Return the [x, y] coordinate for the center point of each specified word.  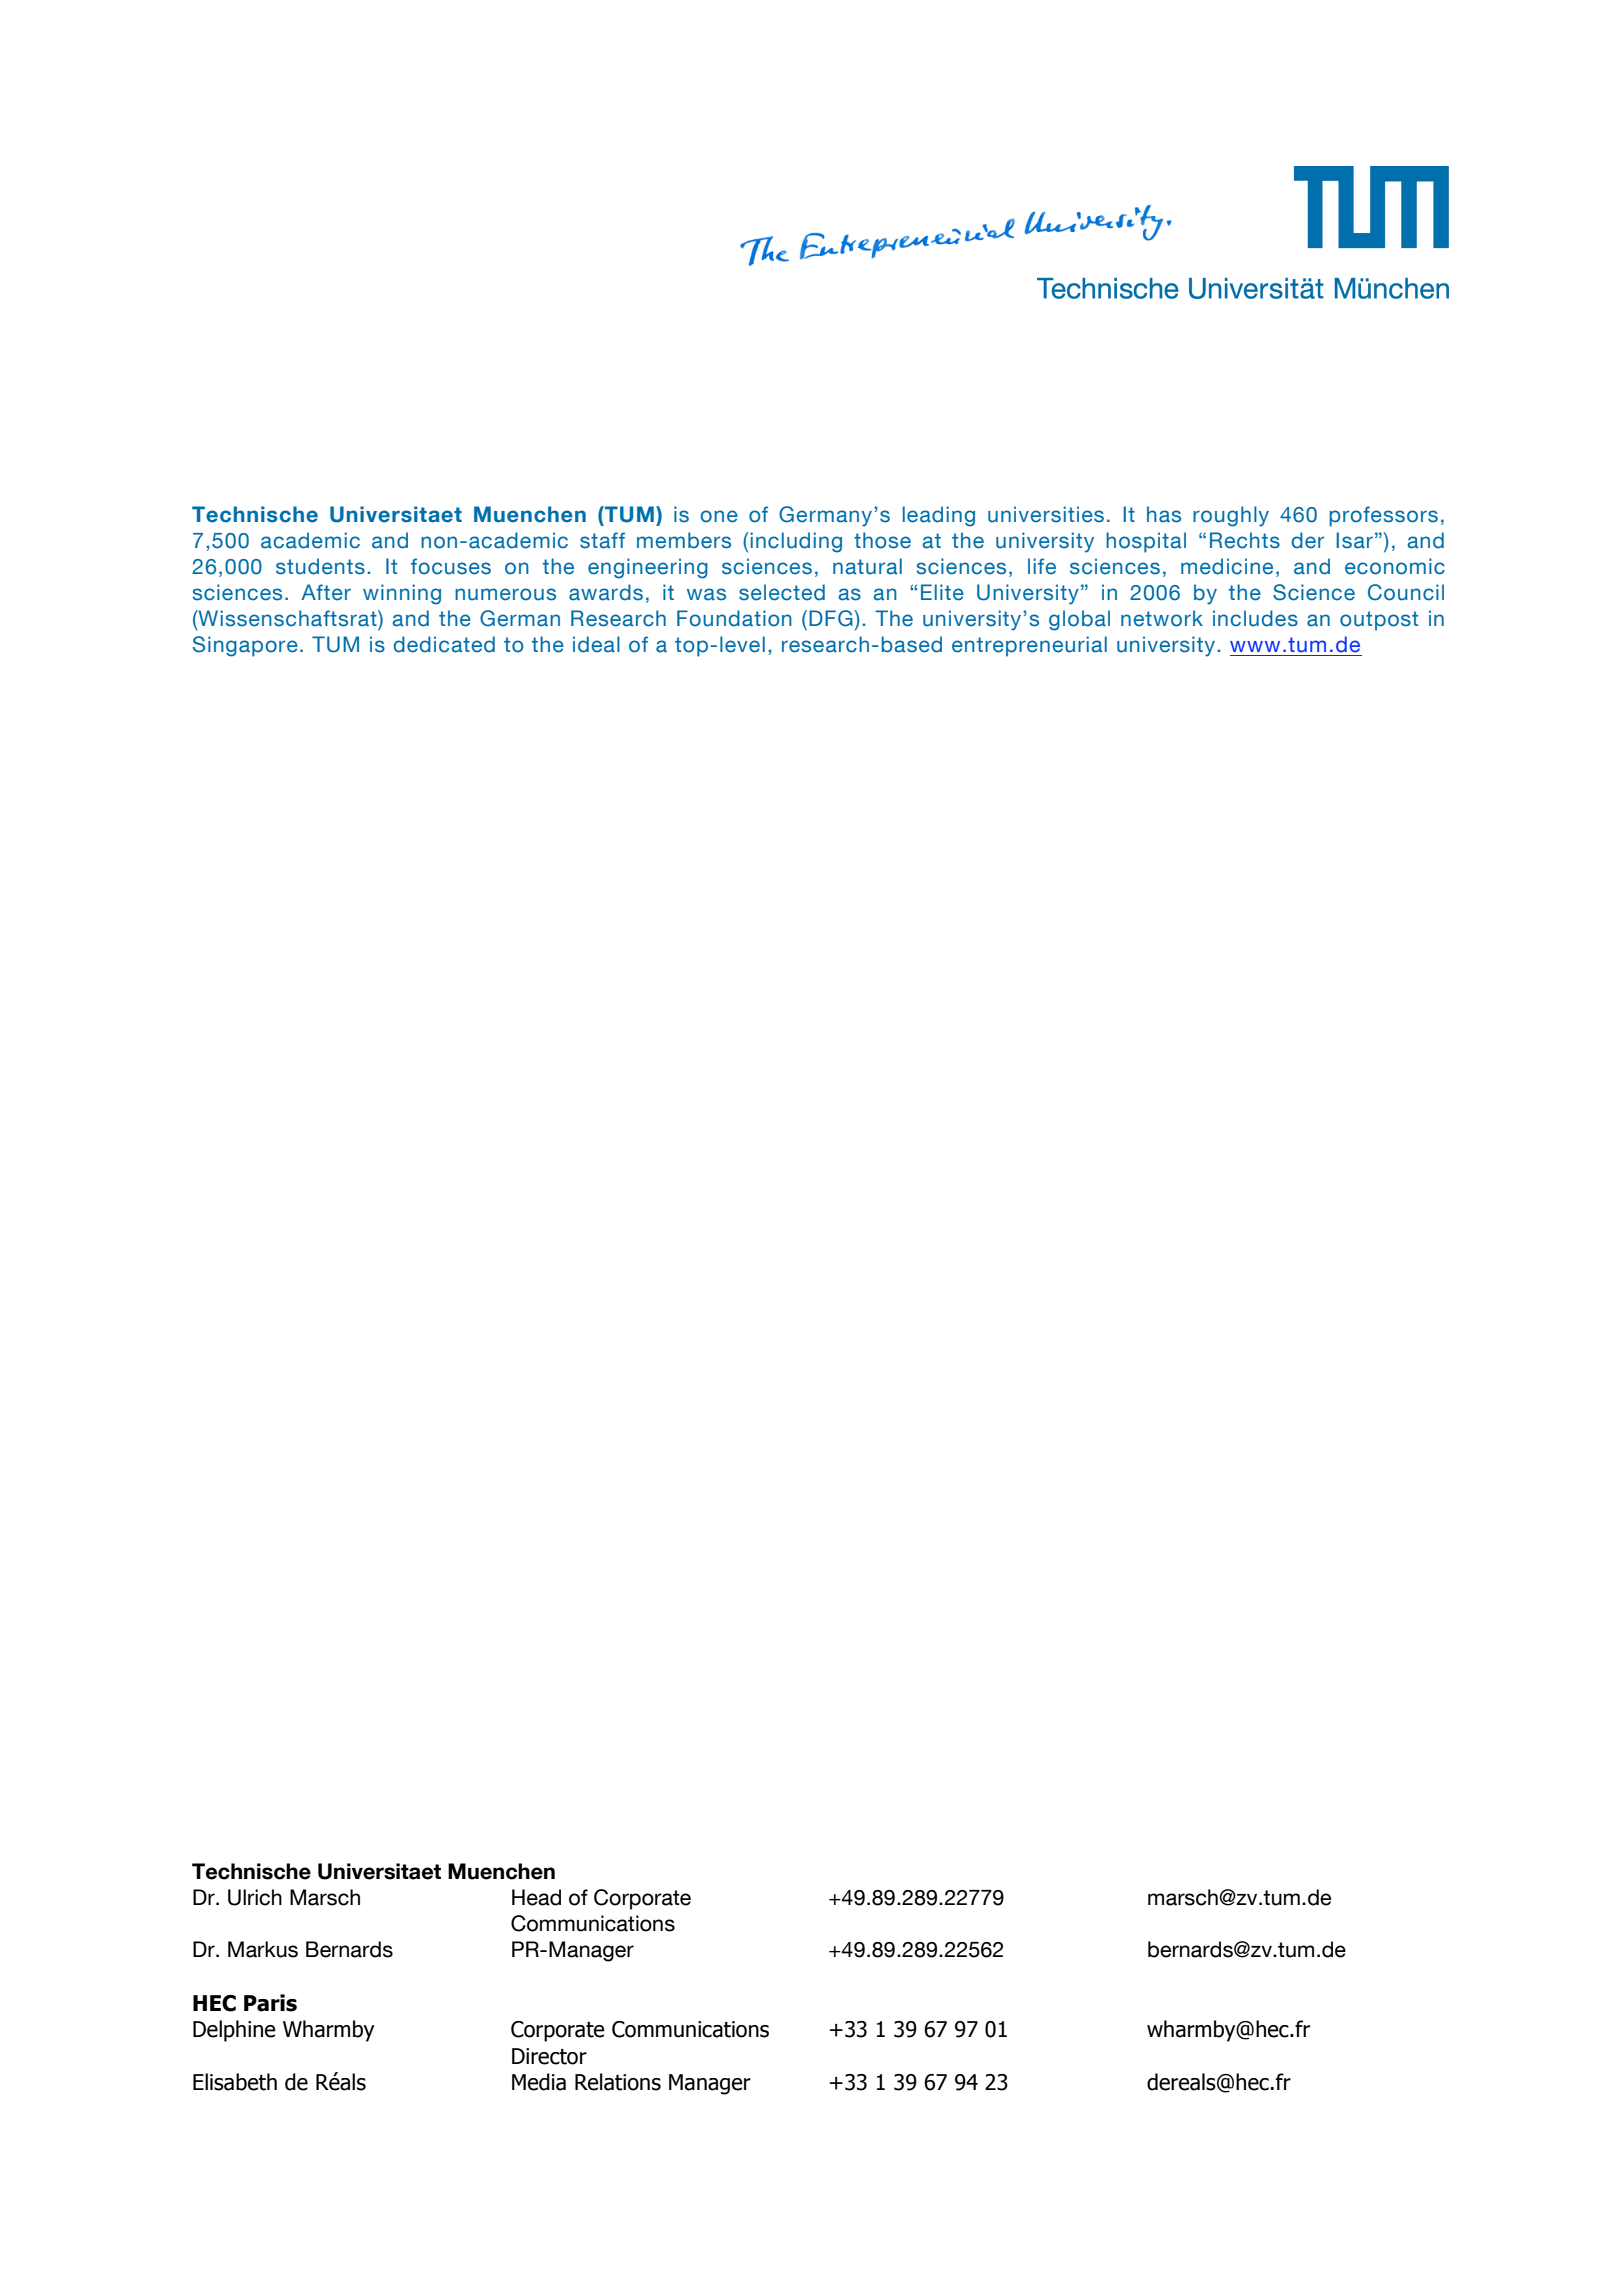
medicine [1227, 566]
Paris [270, 2003]
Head [536, 1897]
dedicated [444, 644]
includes [1255, 618]
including [796, 542]
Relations [618, 2082]
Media [539, 2082]
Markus [263, 1949]
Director [549, 2056]
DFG [832, 618]
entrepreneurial [1029, 646]
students [320, 566]
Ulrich [255, 1897]
